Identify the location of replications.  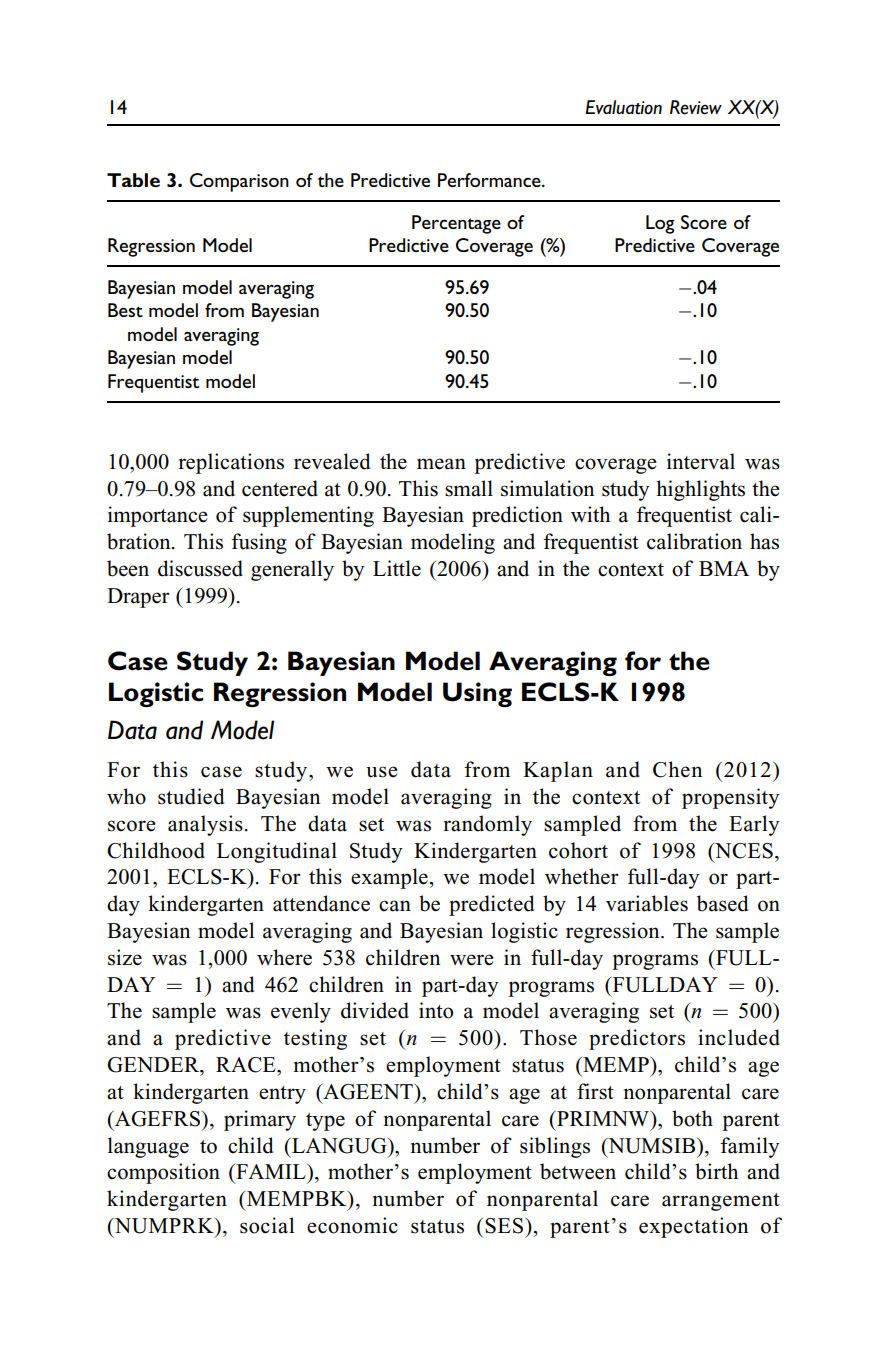
(231, 463).
